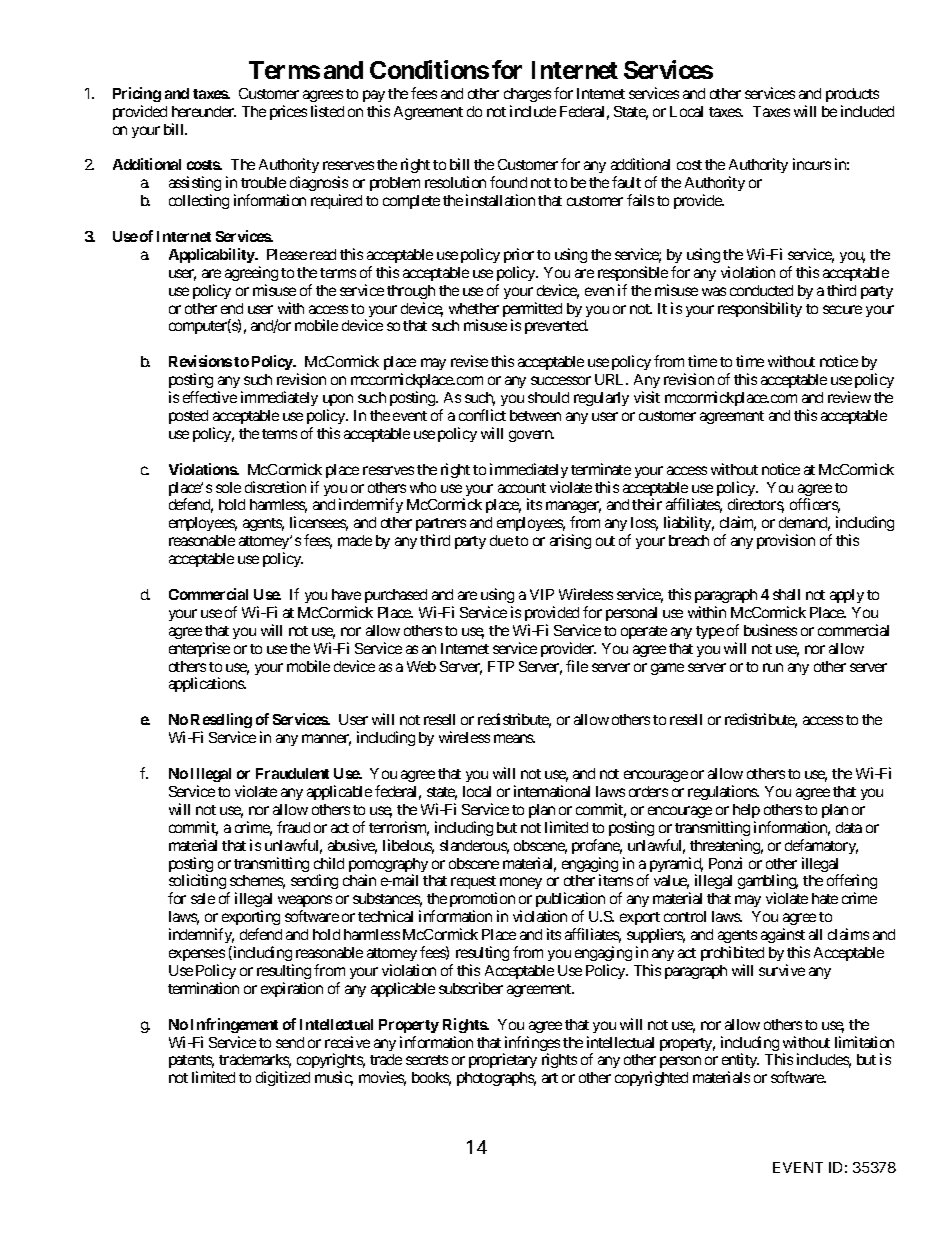 The width and height of the screenshot is (952, 1233). Describe the element at coordinates (812, 164) in the screenshot. I see `incurs` at that location.
